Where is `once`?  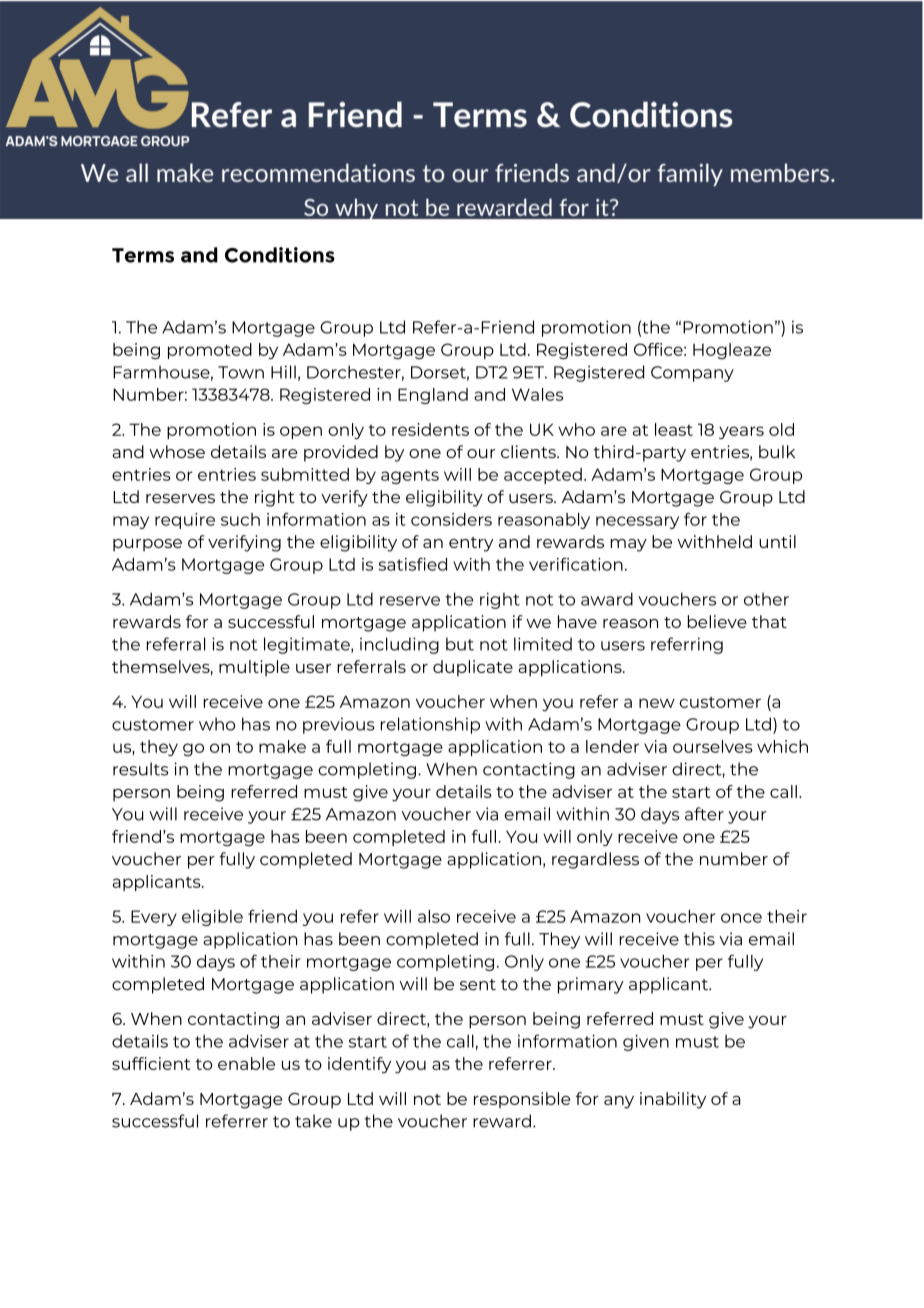 once is located at coordinates (741, 918).
